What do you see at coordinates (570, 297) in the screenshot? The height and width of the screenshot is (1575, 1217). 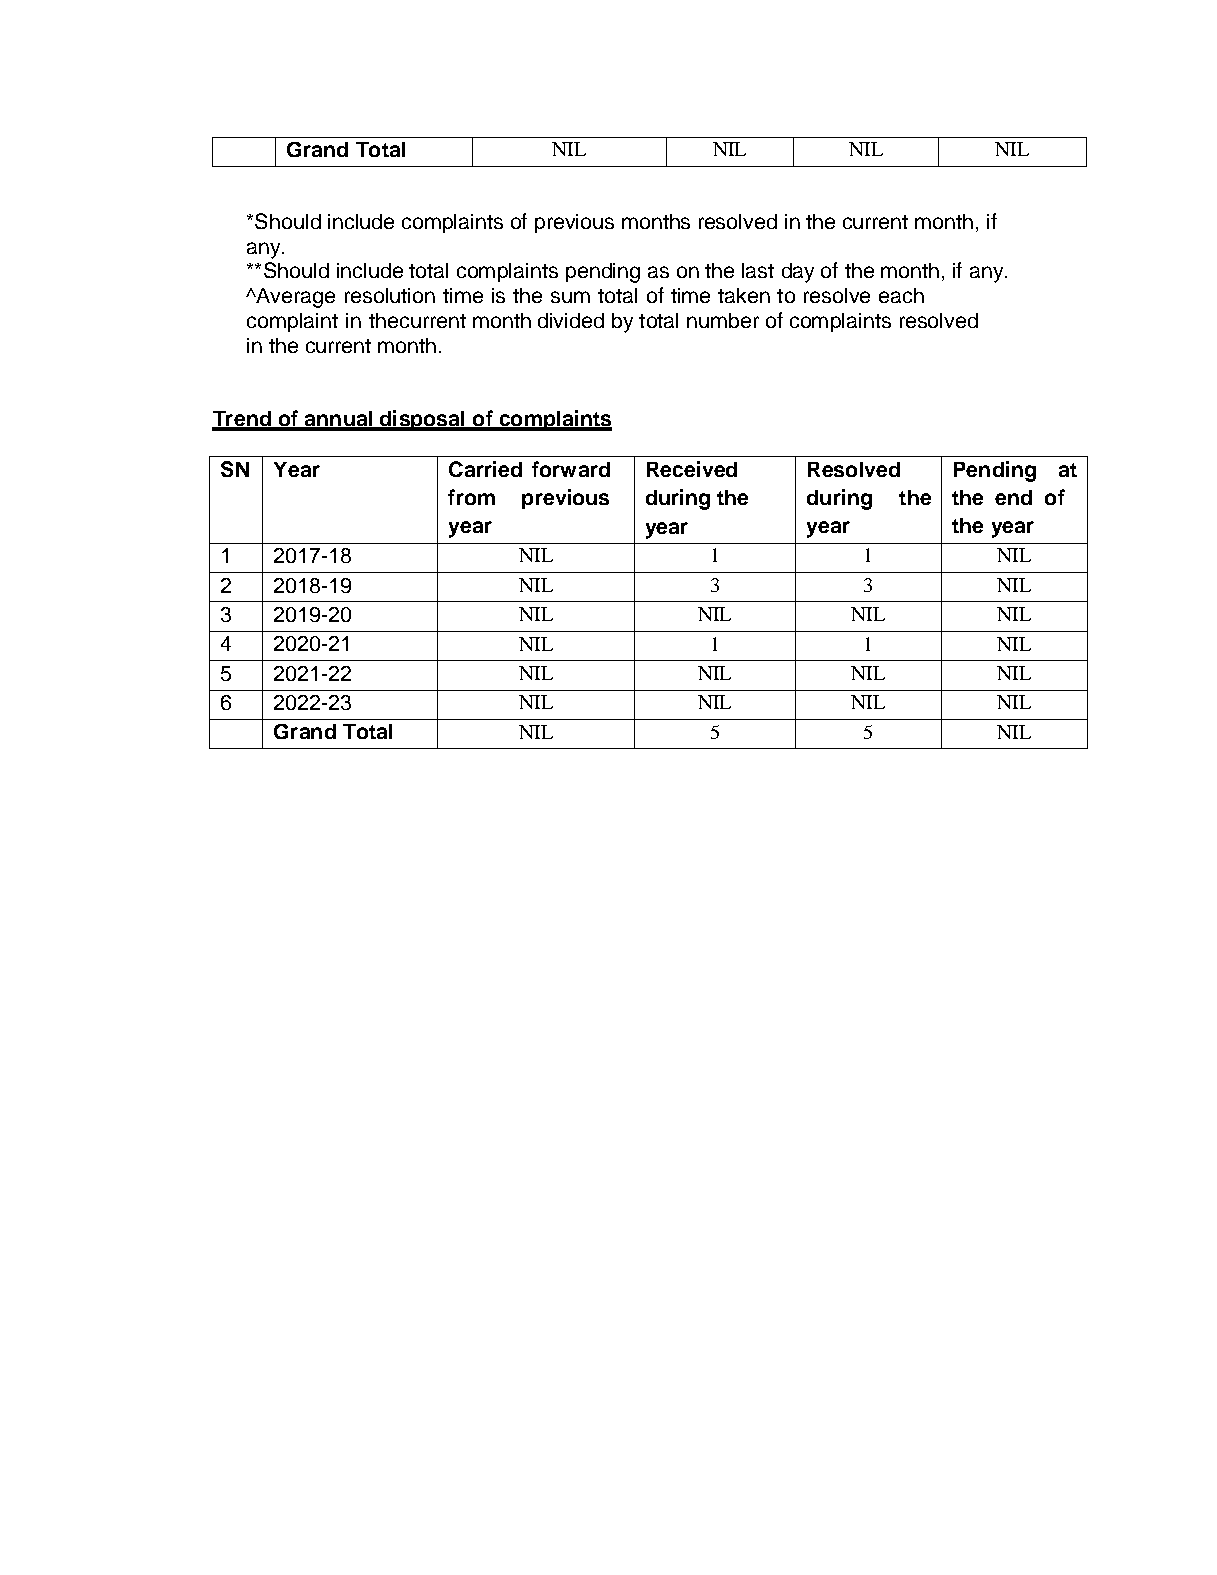 I see `sum` at bounding box center [570, 297].
